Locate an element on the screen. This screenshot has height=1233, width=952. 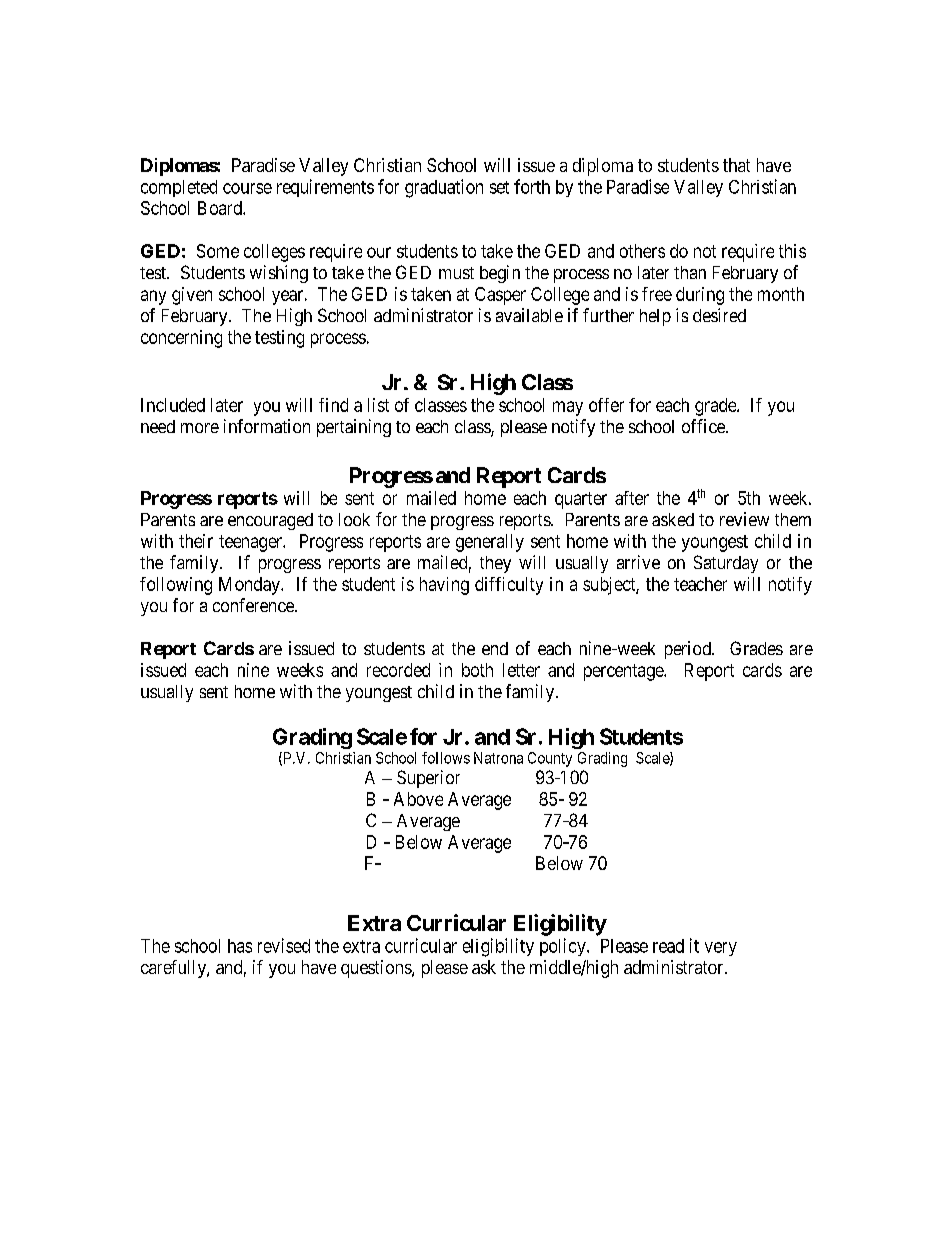
course is located at coordinates (247, 188).
